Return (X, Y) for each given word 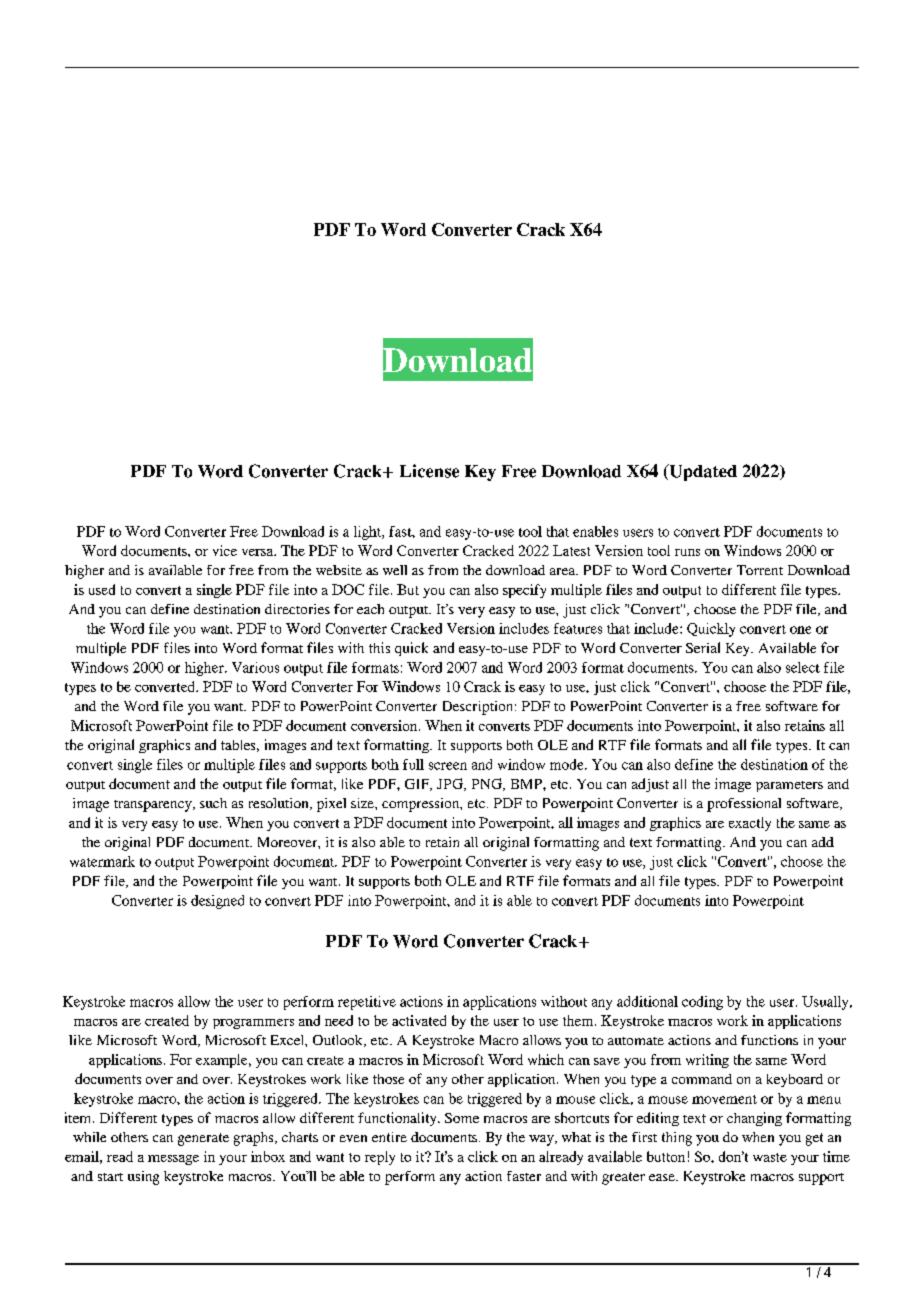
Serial (703, 647)
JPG (451, 784)
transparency (154, 806)
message (173, 1160)
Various (255, 667)
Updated (702, 472)
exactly (750, 824)
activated (419, 1020)
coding (702, 1003)
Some (462, 1118)
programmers (253, 1024)
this (379, 647)
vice (225, 550)
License (429, 471)
